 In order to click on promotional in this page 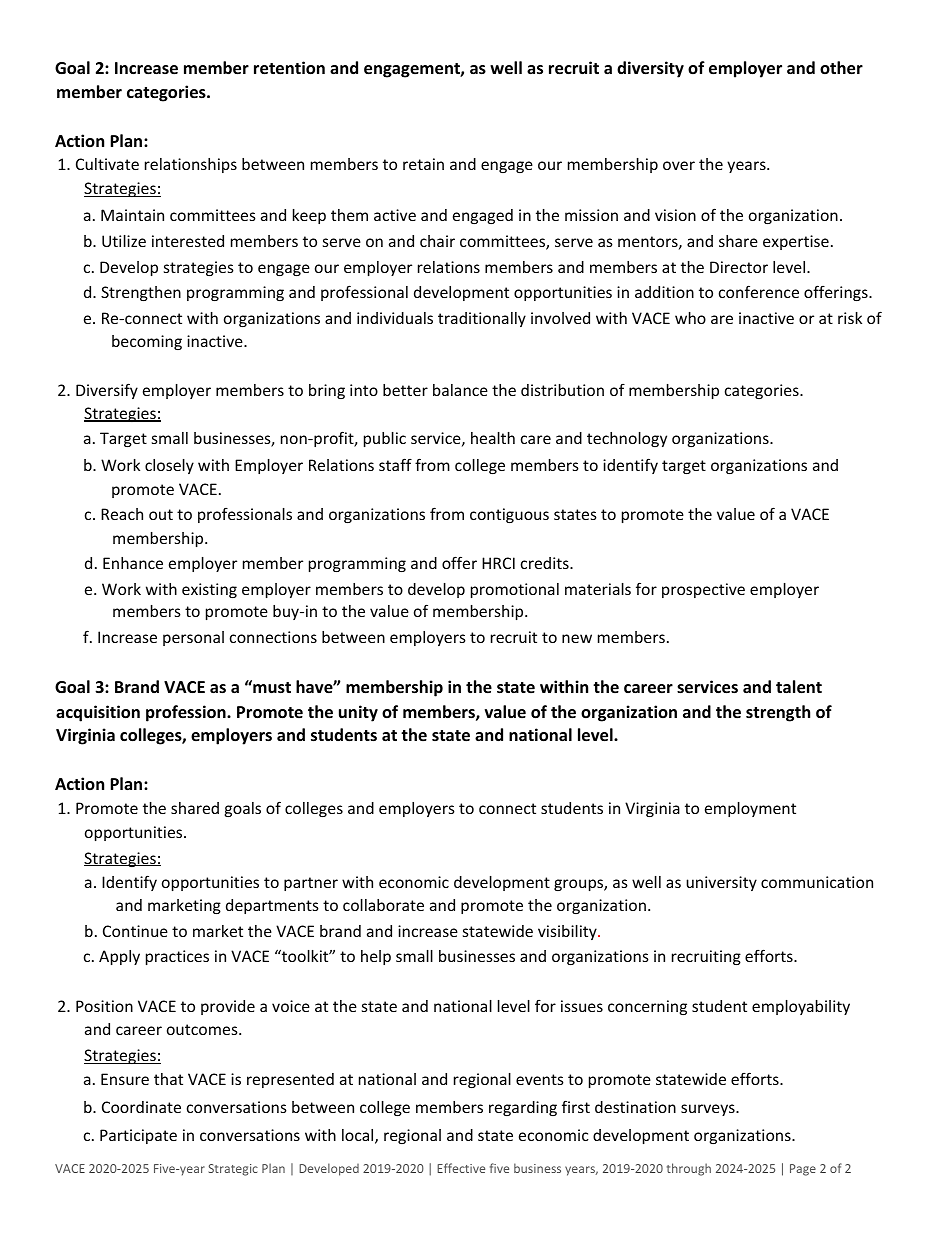, I will do `click(515, 590)`.
